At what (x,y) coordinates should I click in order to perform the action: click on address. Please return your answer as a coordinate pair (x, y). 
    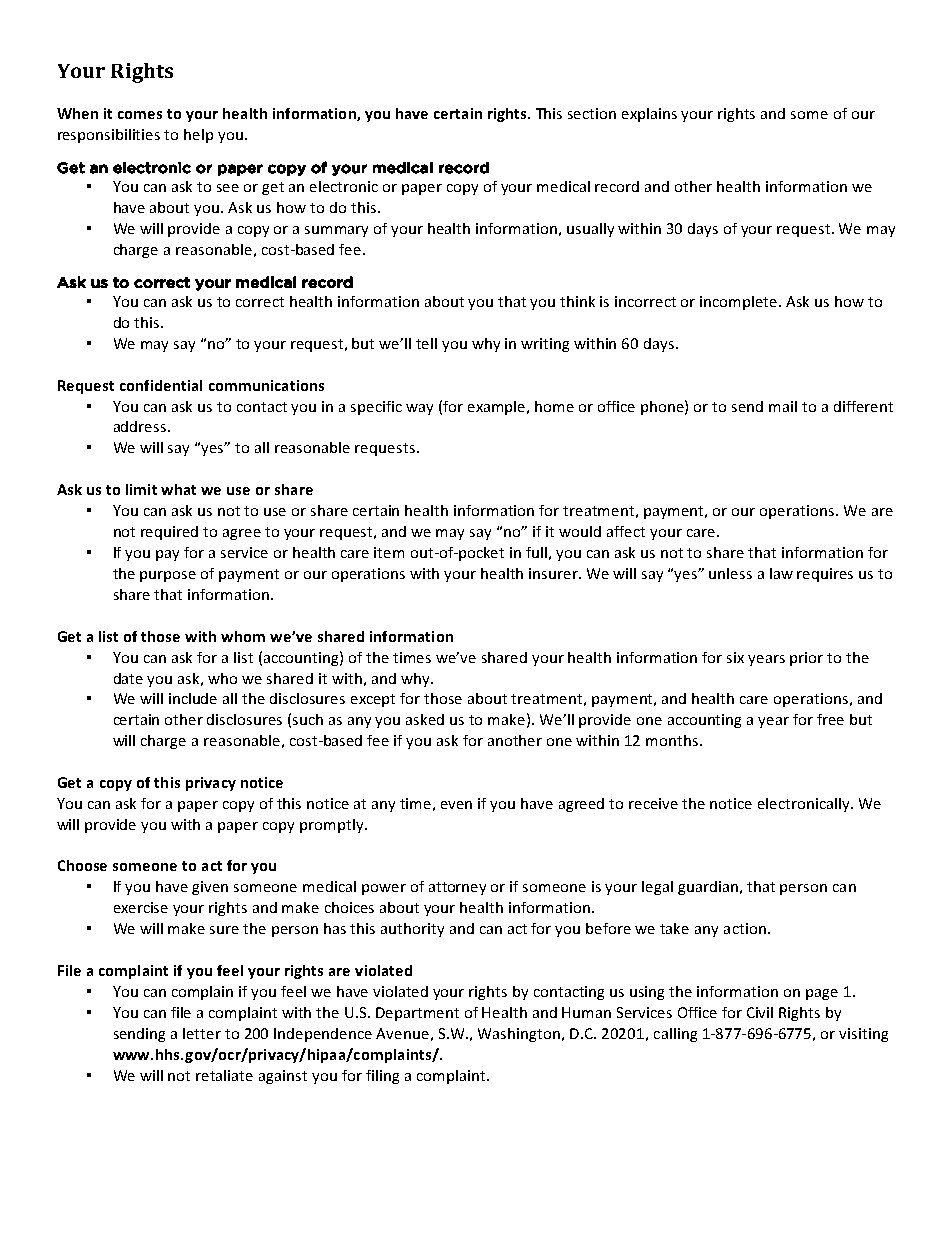
    Looking at the image, I should click on (141, 426).
